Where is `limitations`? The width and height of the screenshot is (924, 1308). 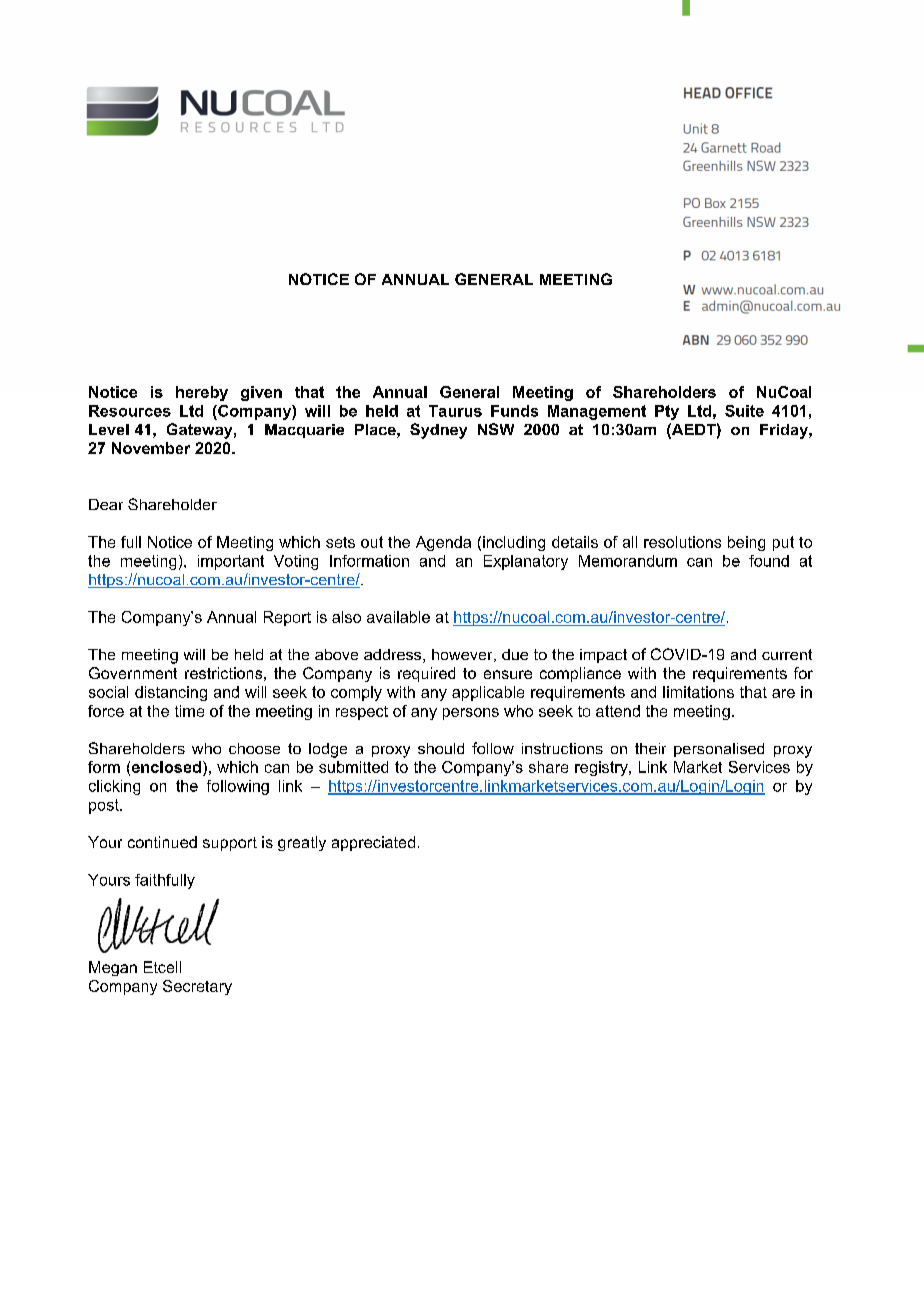 limitations is located at coordinates (698, 692).
